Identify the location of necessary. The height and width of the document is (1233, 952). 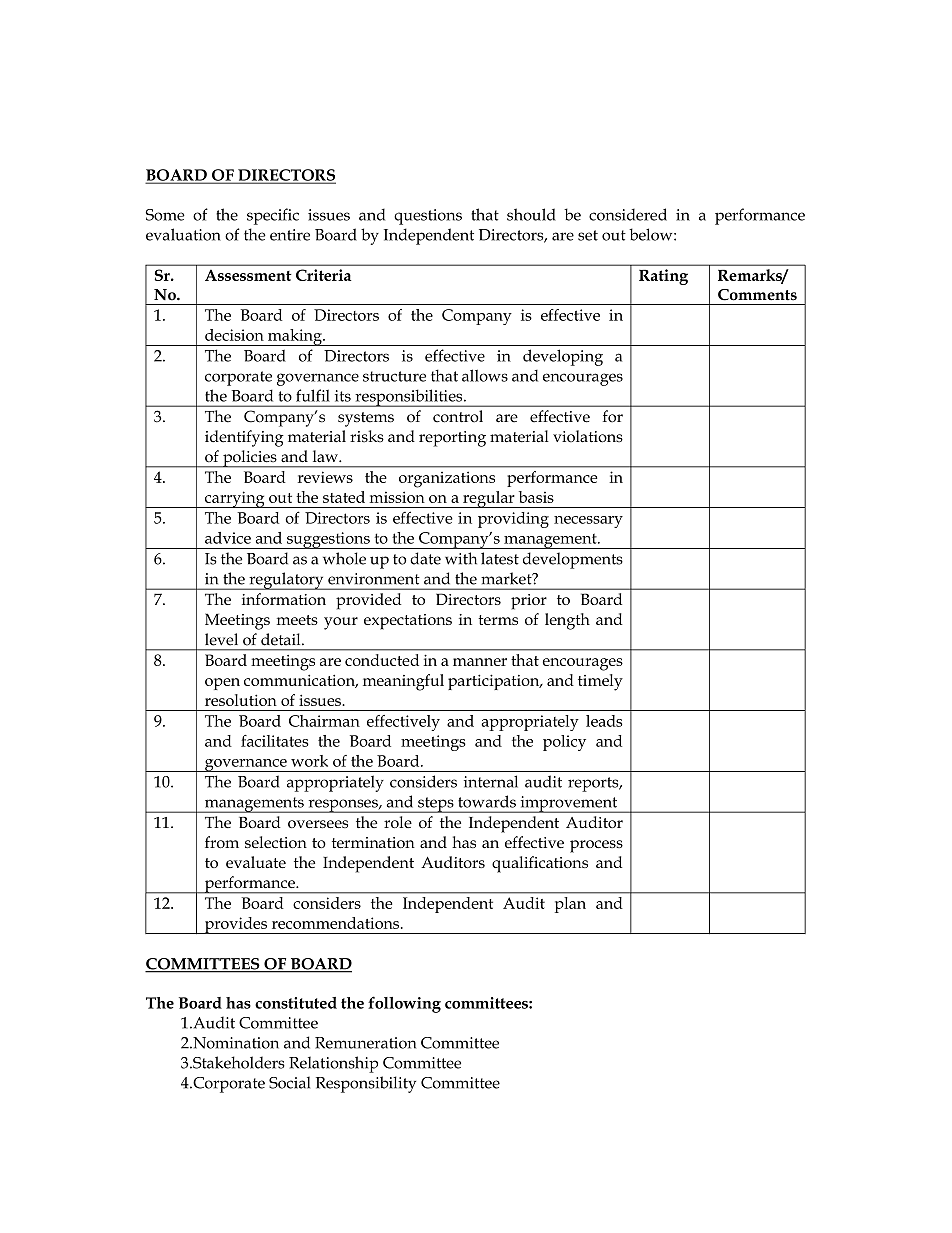
(588, 522).
